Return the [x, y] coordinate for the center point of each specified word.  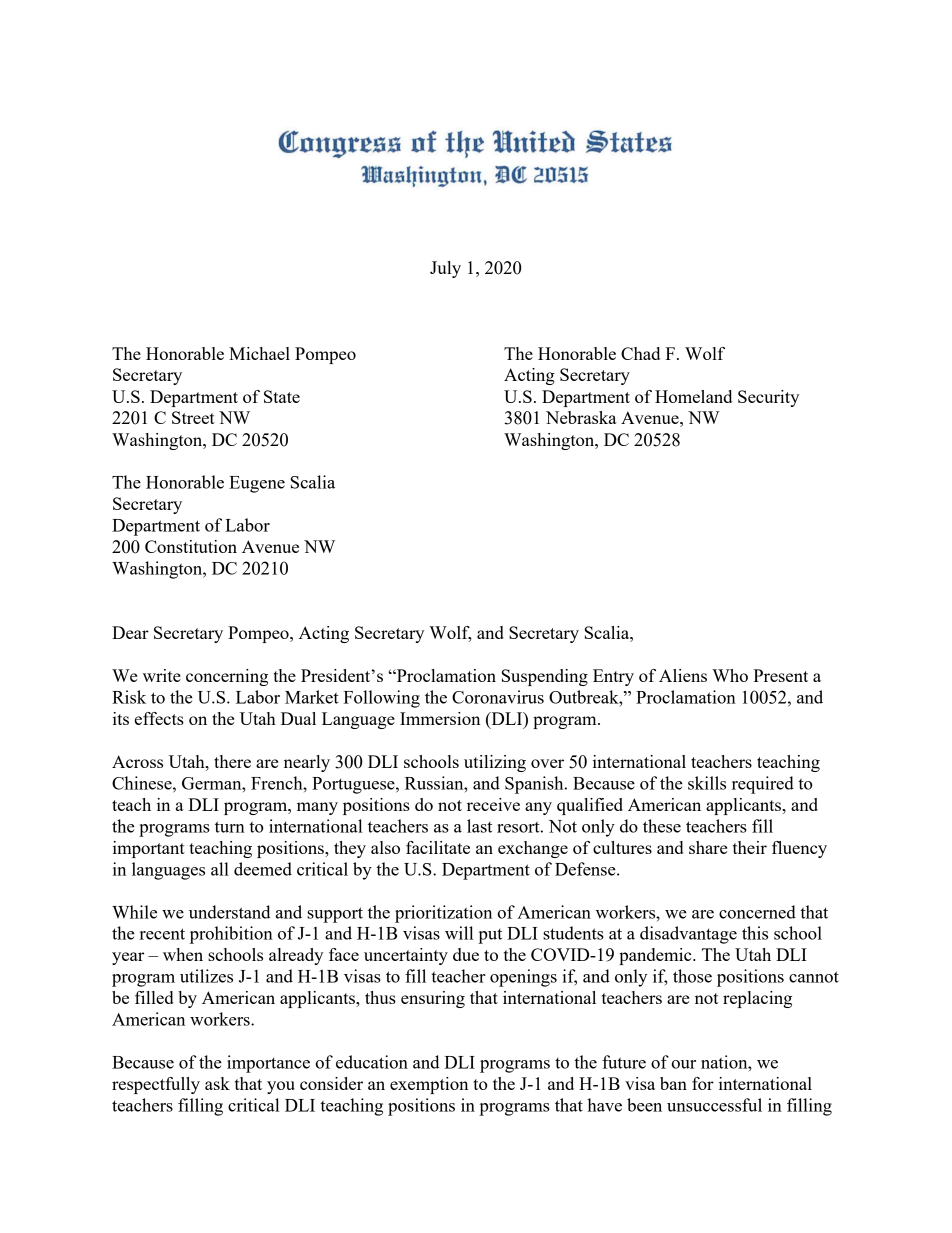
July [445, 269]
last [479, 826]
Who [730, 675]
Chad [640, 353]
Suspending [545, 677]
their [750, 847]
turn [230, 827]
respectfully [156, 1085]
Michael [259, 353]
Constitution [191, 546]
